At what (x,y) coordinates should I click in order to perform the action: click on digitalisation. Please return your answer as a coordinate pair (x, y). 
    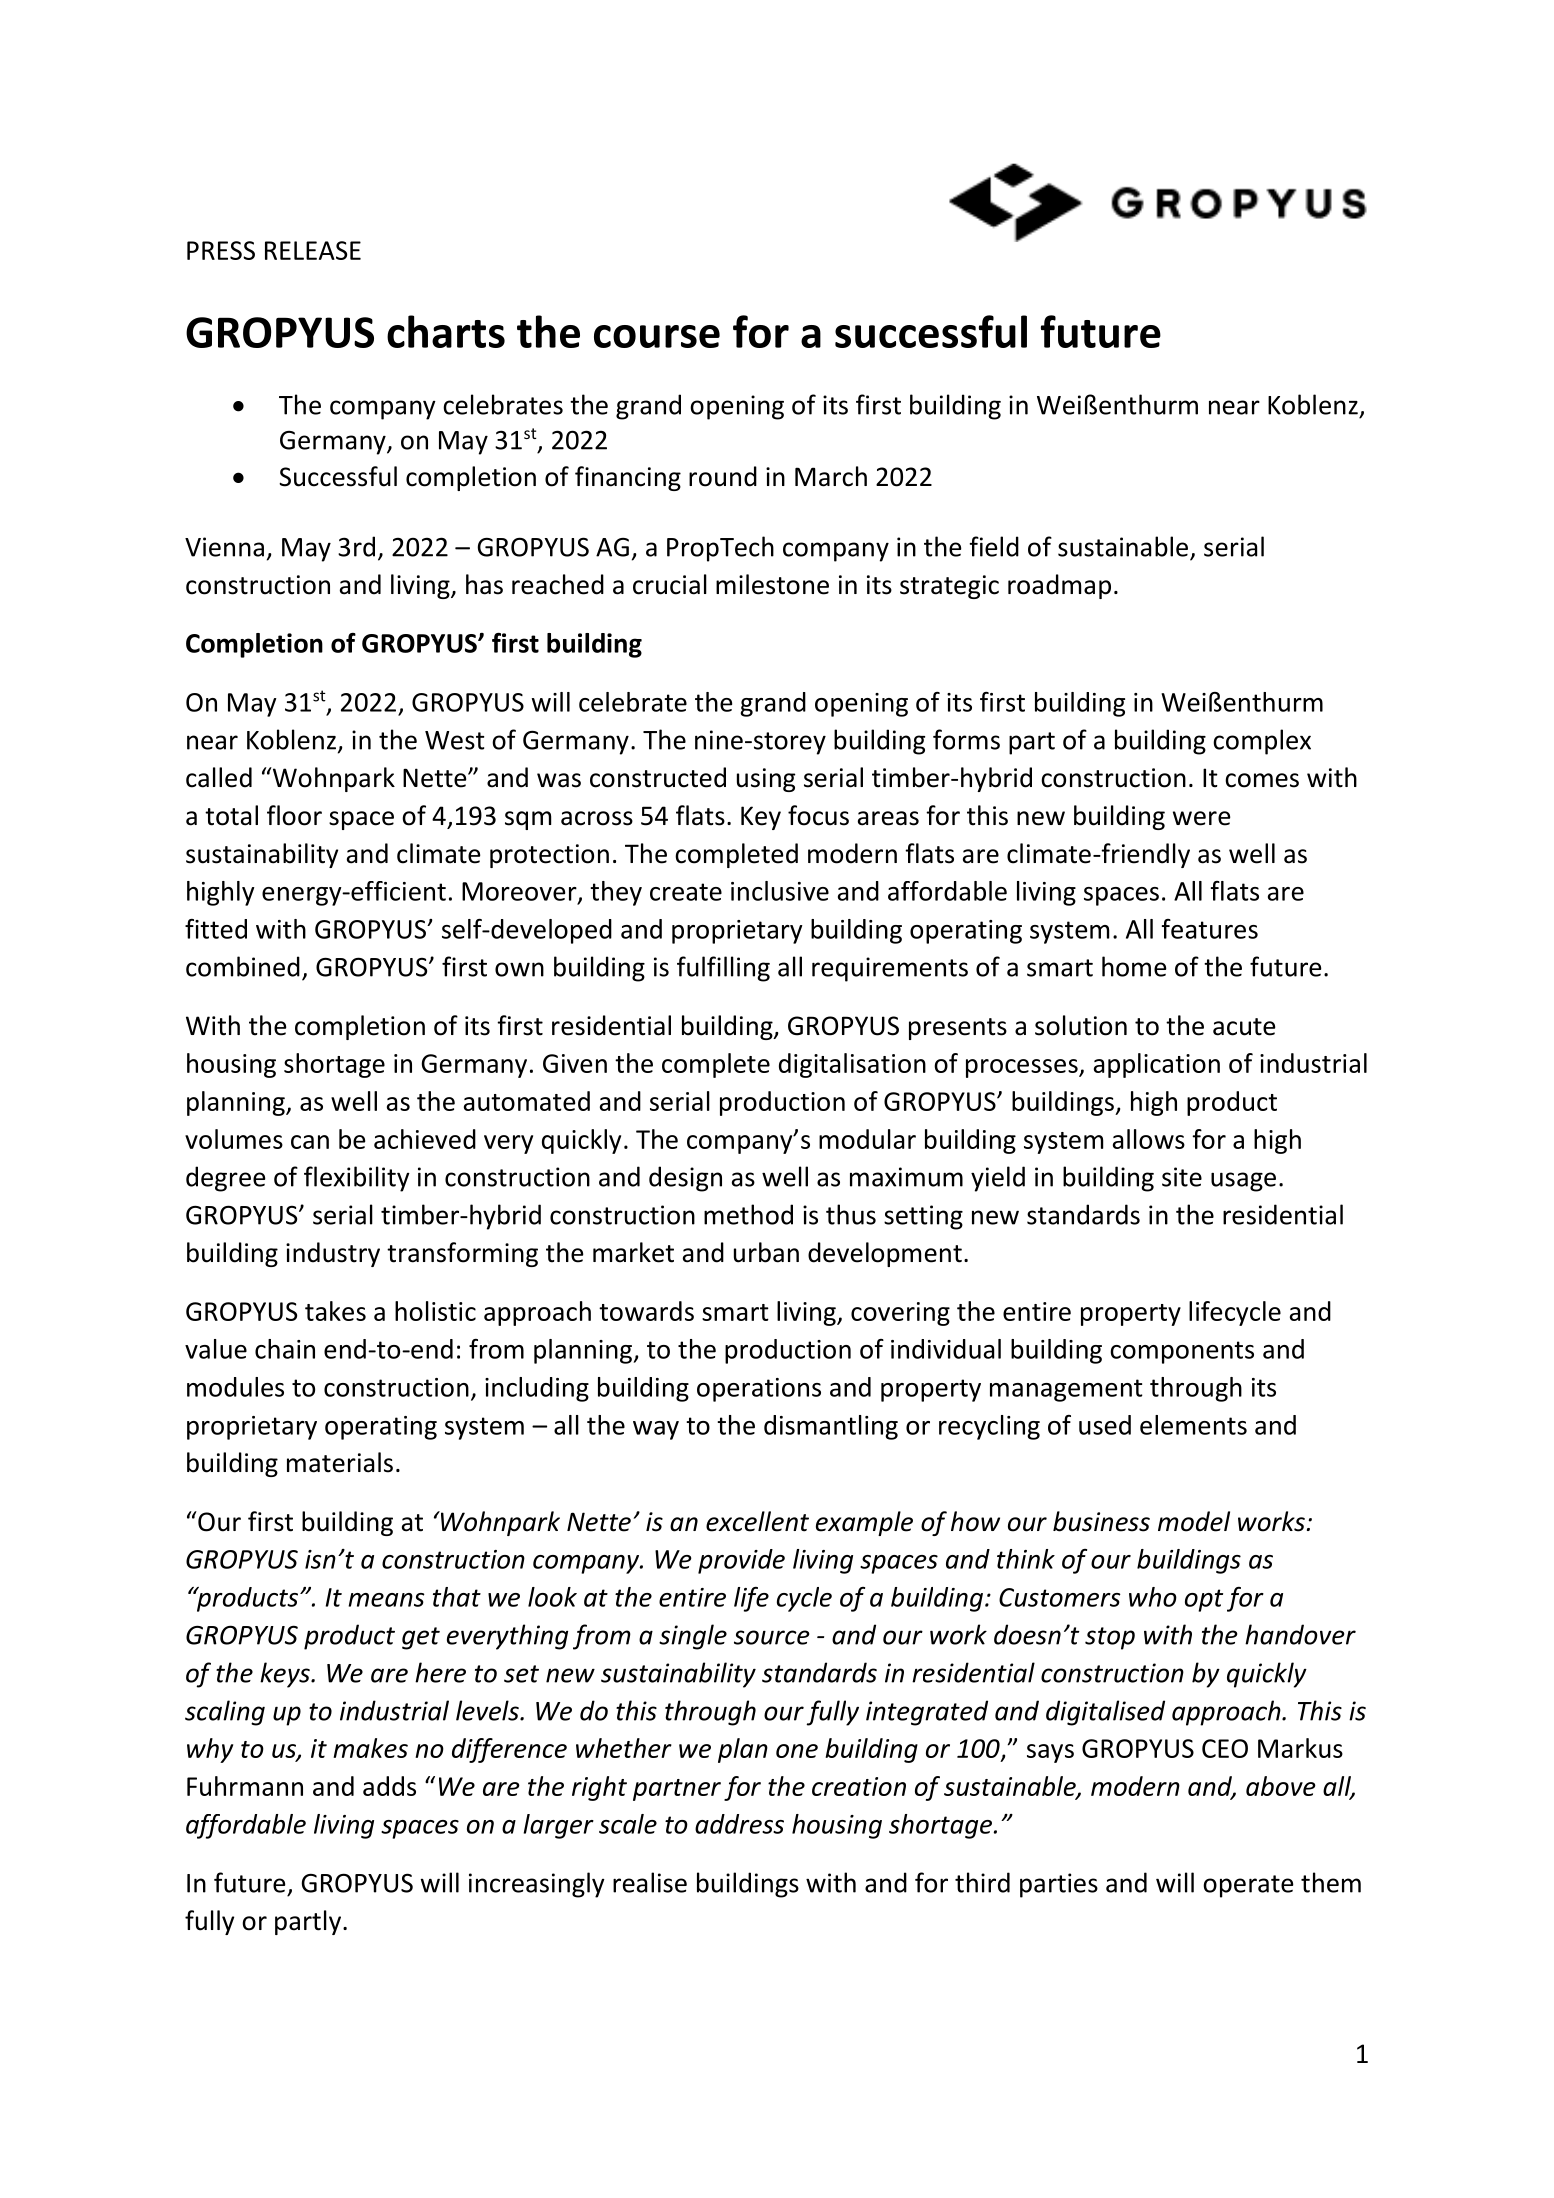
    Looking at the image, I should click on (852, 1065).
